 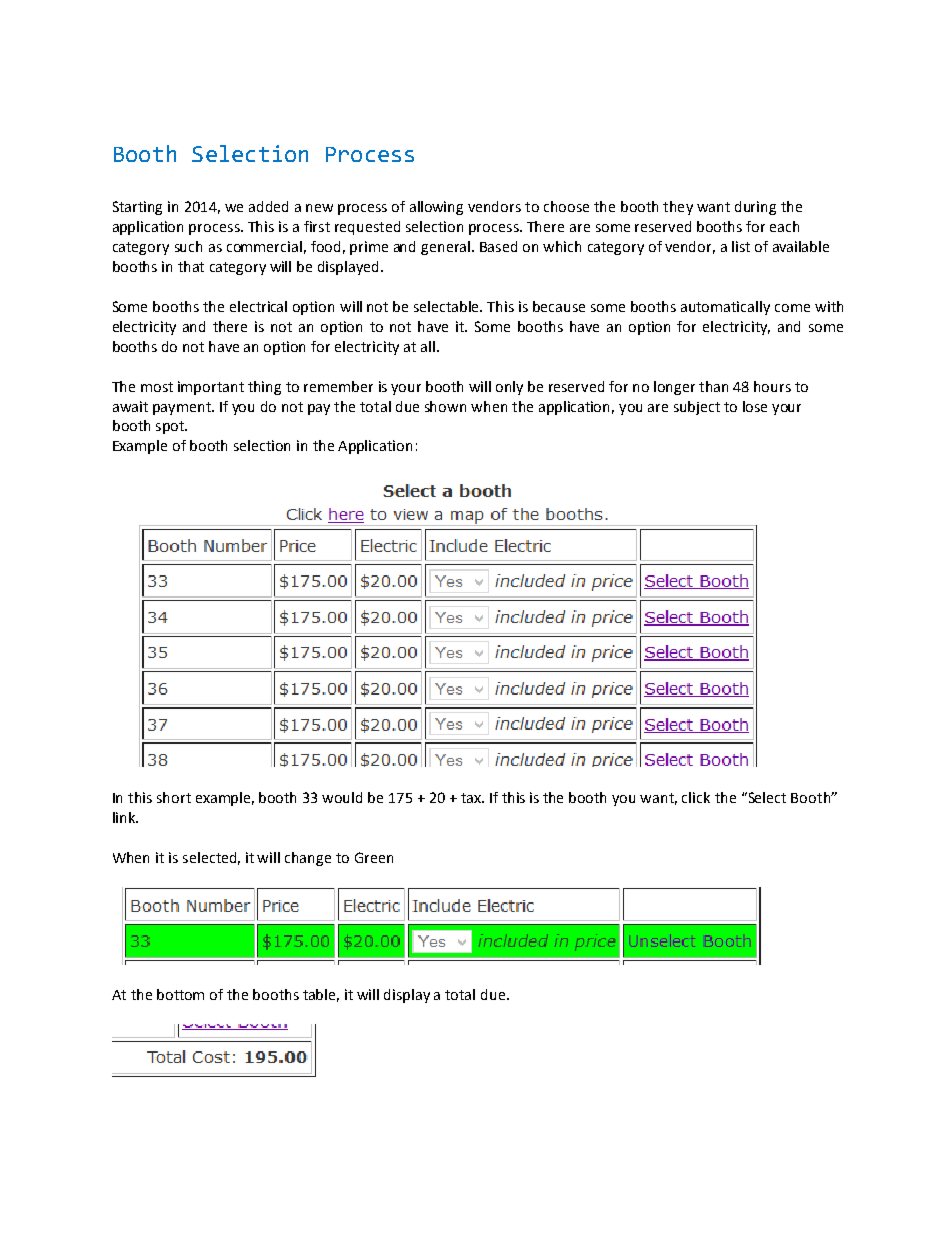 I want to click on tax, so click(x=472, y=798).
